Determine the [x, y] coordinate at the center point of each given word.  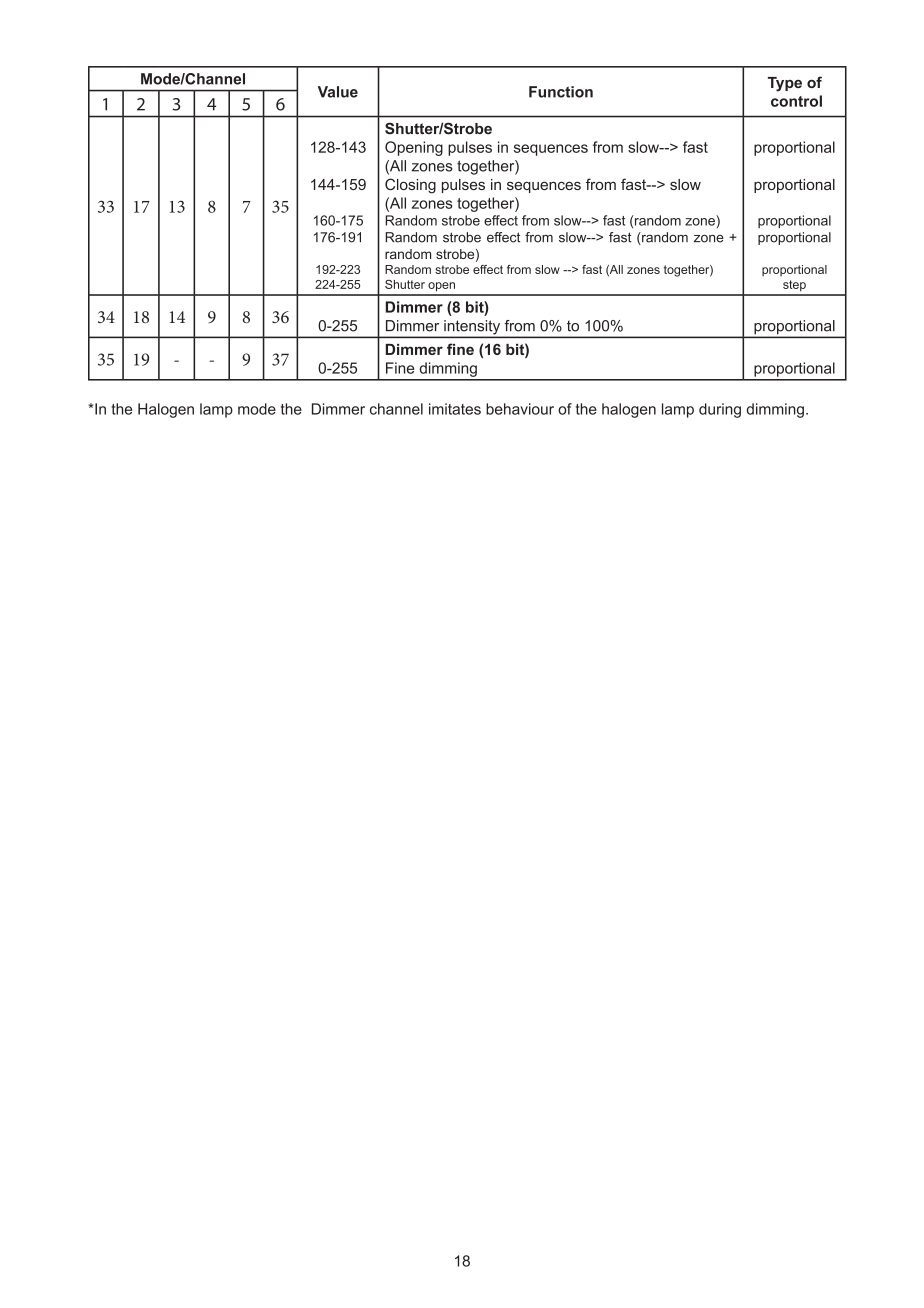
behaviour [520, 409]
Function [561, 92]
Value [338, 92]
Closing [410, 186]
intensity [472, 328]
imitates [455, 409]
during [720, 410]
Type [785, 84]
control [796, 101]
